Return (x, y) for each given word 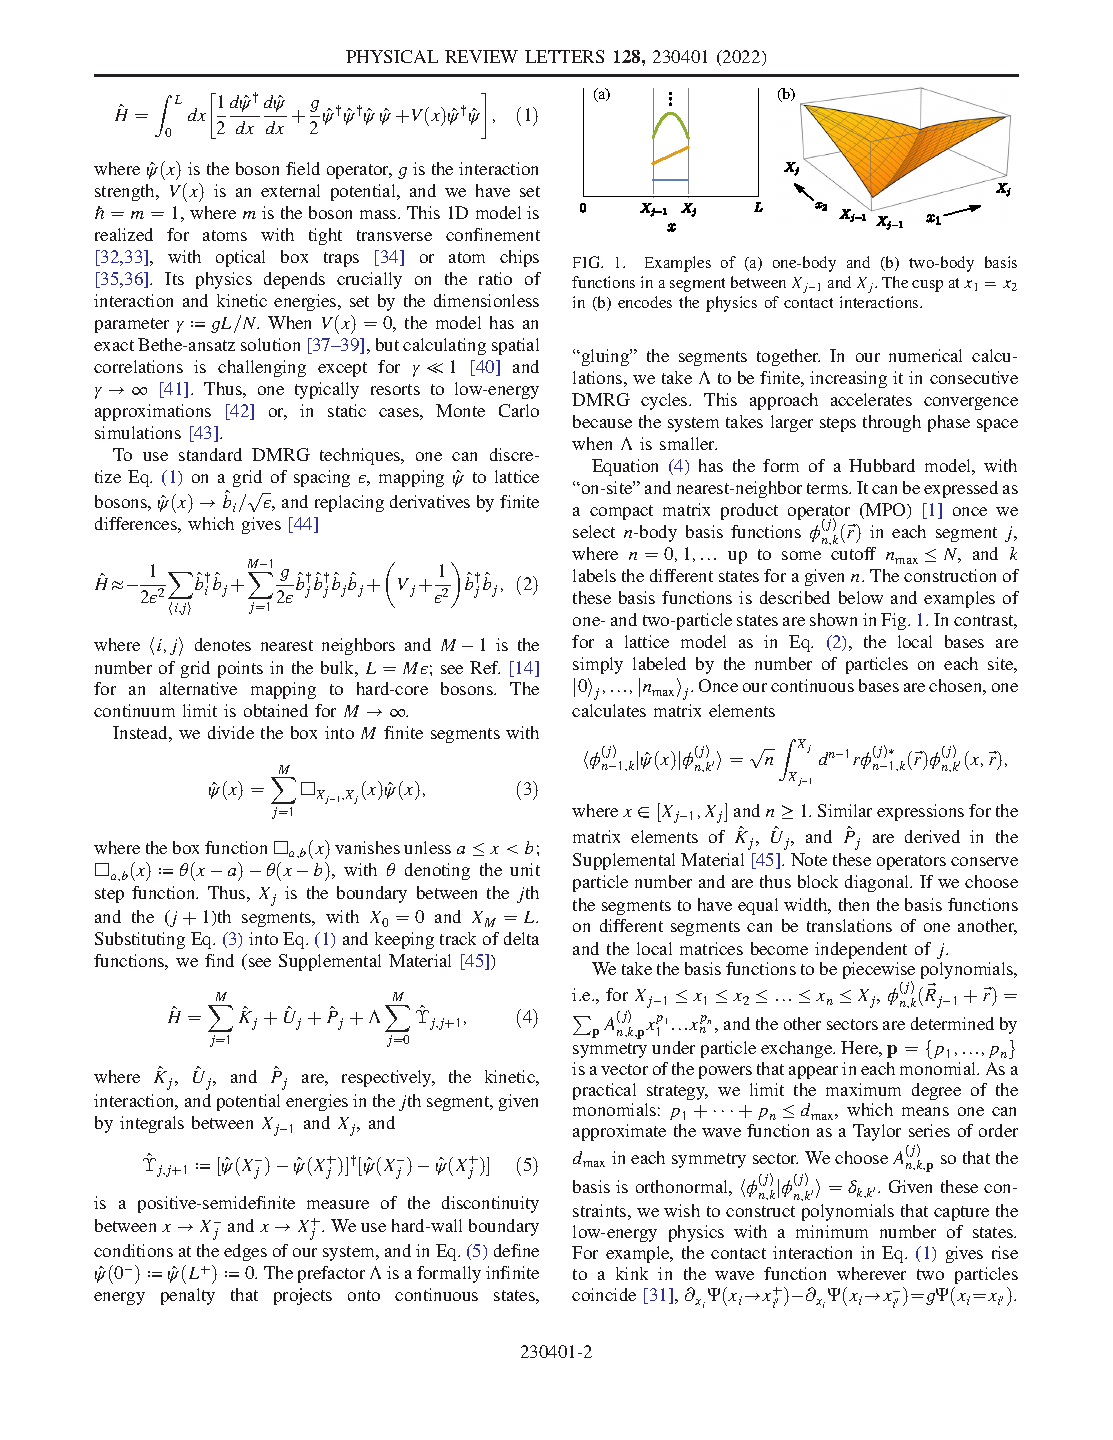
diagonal (878, 883)
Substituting (140, 940)
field (303, 168)
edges (245, 1252)
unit (525, 869)
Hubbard (882, 465)
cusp (927, 286)
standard (210, 454)
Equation (625, 467)
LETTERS (564, 56)
